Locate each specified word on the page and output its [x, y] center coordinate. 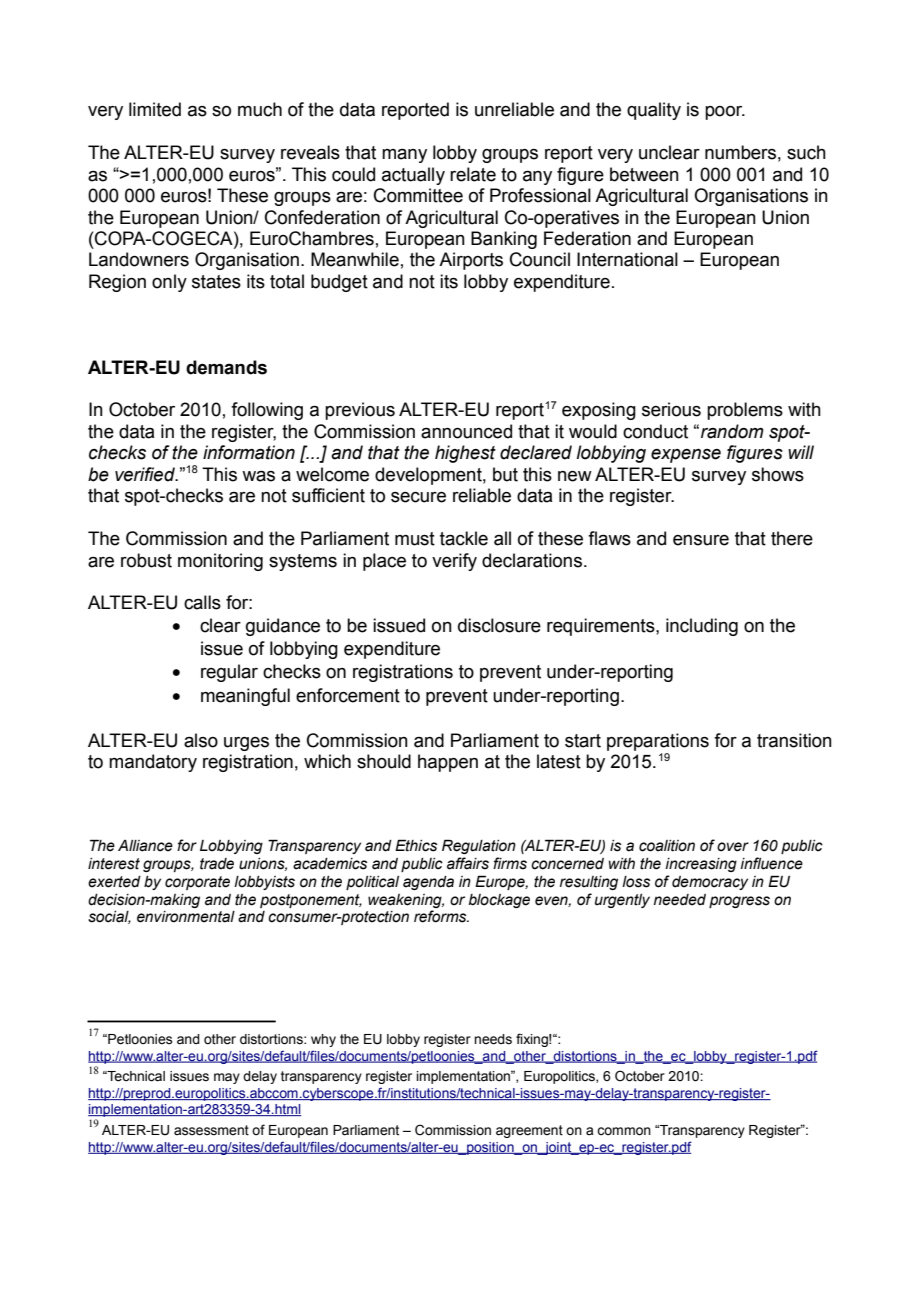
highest [465, 454]
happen [448, 763]
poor [725, 113]
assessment [211, 1130]
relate [473, 174]
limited [155, 109]
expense [686, 456]
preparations [658, 742]
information [249, 452]
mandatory [153, 763]
